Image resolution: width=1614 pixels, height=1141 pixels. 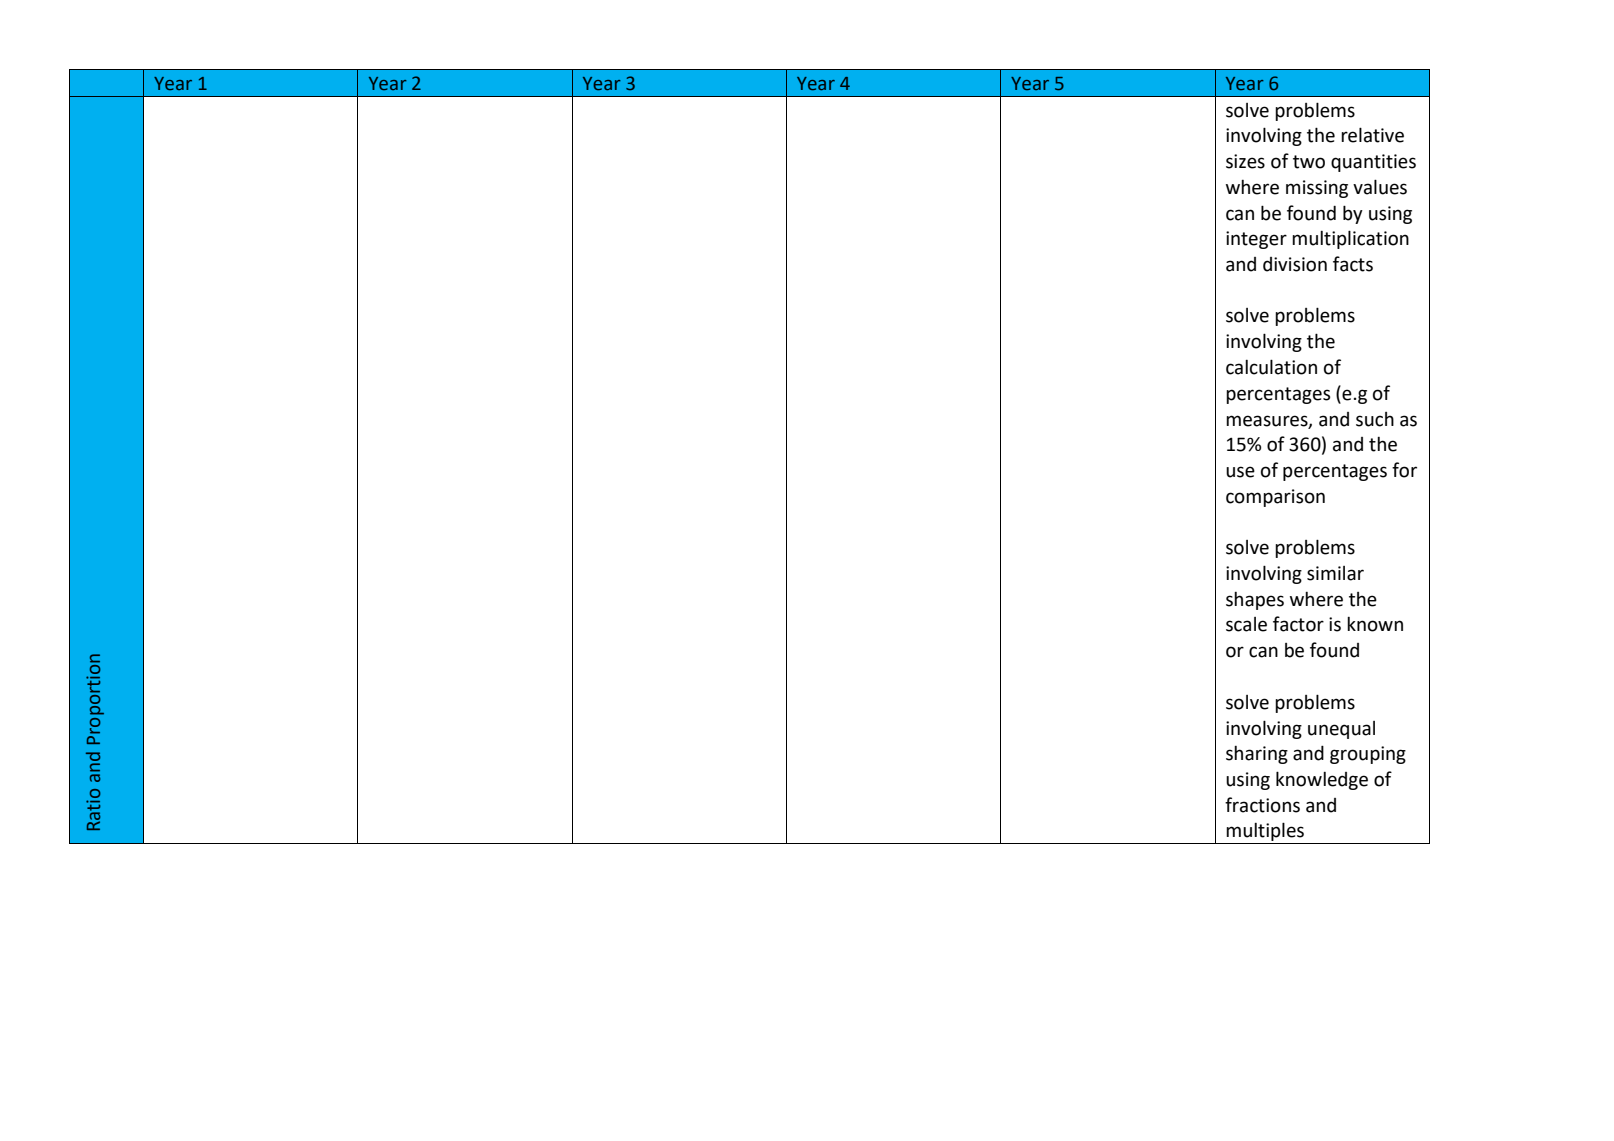 I want to click on fractions, so click(x=1262, y=805).
